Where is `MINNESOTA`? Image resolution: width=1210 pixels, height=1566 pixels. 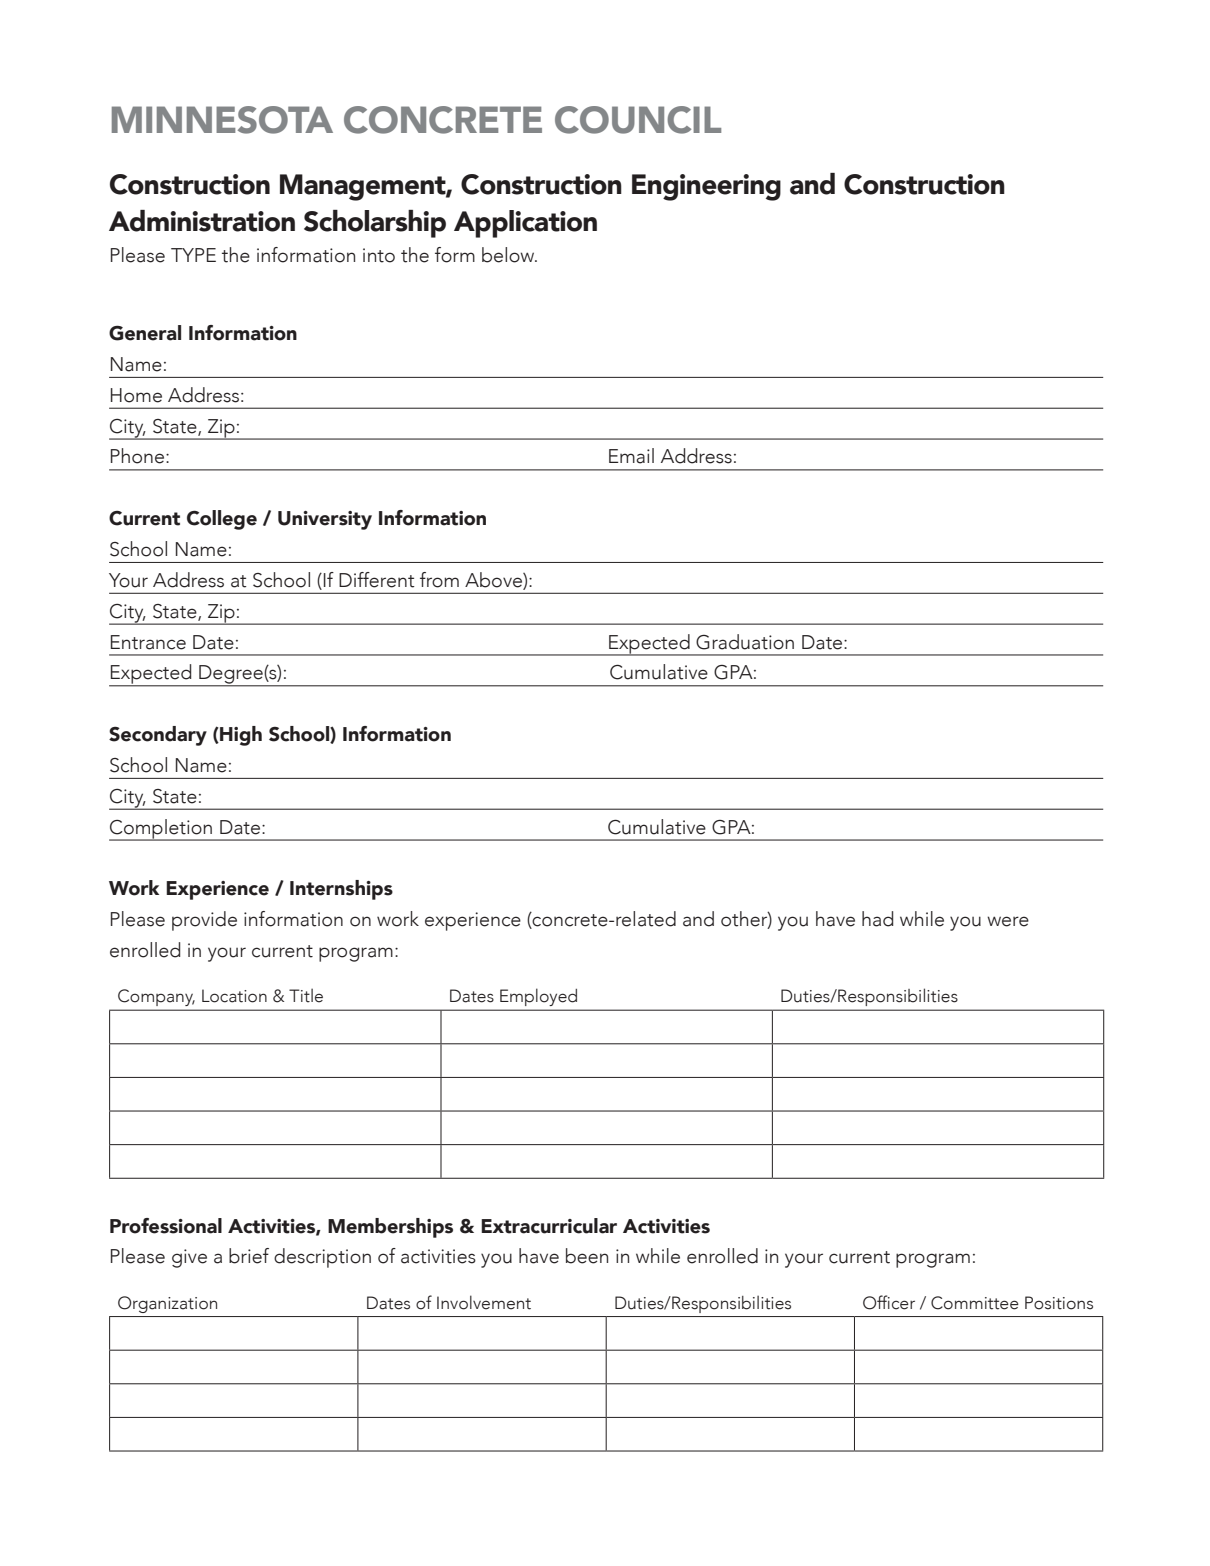
MINNESOTA is located at coordinates (222, 120).
